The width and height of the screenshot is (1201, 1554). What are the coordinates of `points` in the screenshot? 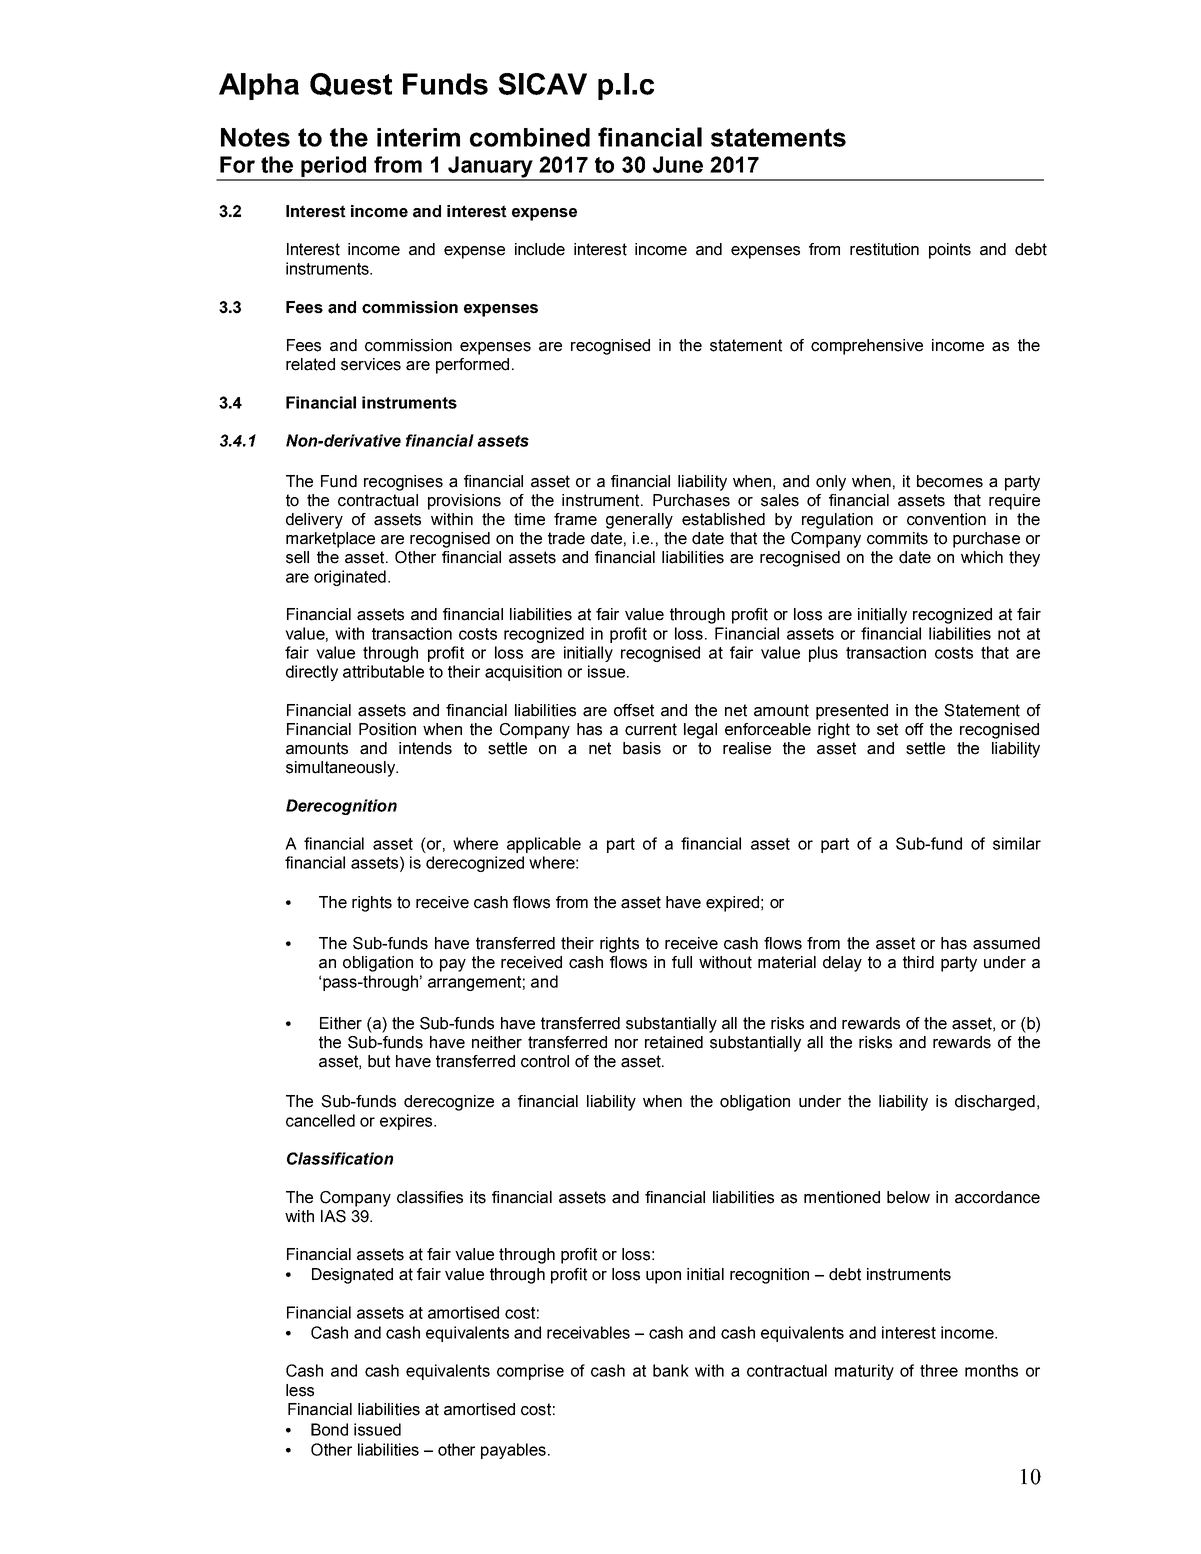 It's located at (950, 251).
